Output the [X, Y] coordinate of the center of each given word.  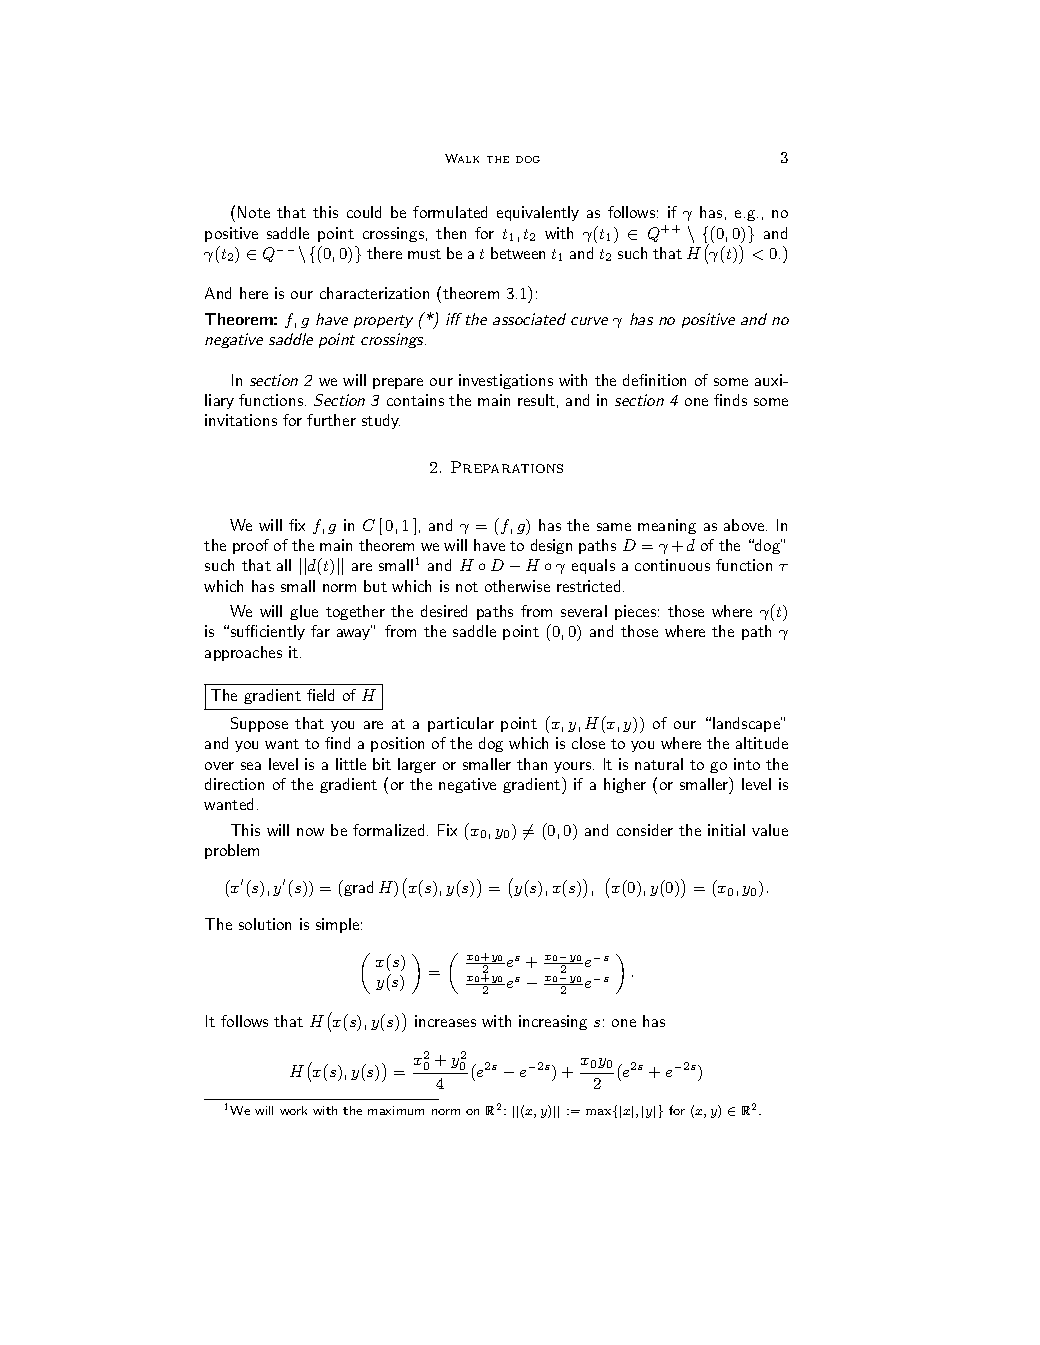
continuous [672, 565]
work [293, 1110]
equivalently [538, 213]
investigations [506, 381]
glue [304, 612]
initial [726, 830]
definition [654, 380]
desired [444, 611]
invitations [241, 420]
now [310, 832]
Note [254, 212]
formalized [388, 830]
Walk [462, 158]
